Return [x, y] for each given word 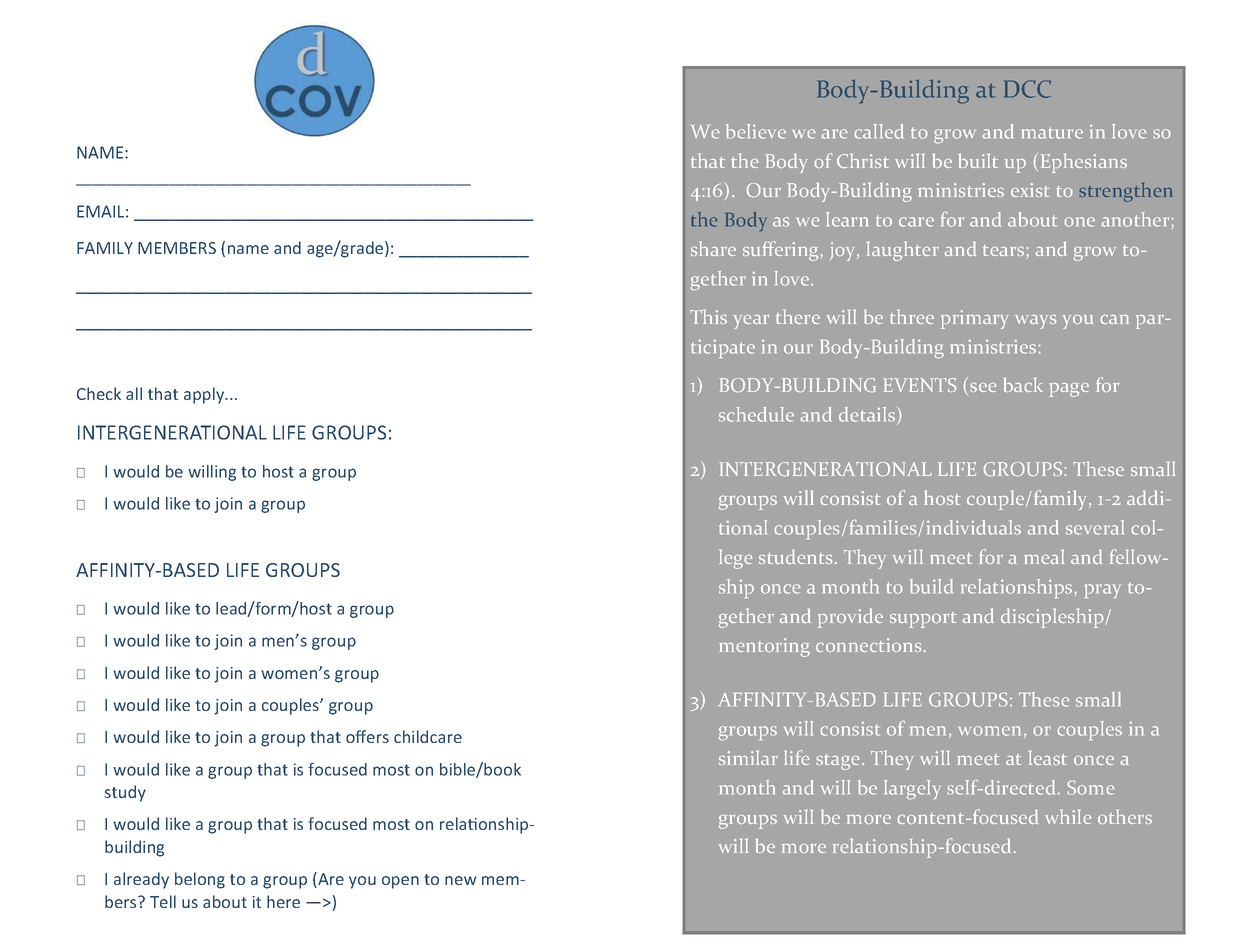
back [1023, 384]
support [923, 620]
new [460, 880]
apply [205, 395]
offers [367, 736]
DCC [1027, 89]
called [879, 131]
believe [756, 131]
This [708, 316]
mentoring [764, 647]
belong [200, 880]
